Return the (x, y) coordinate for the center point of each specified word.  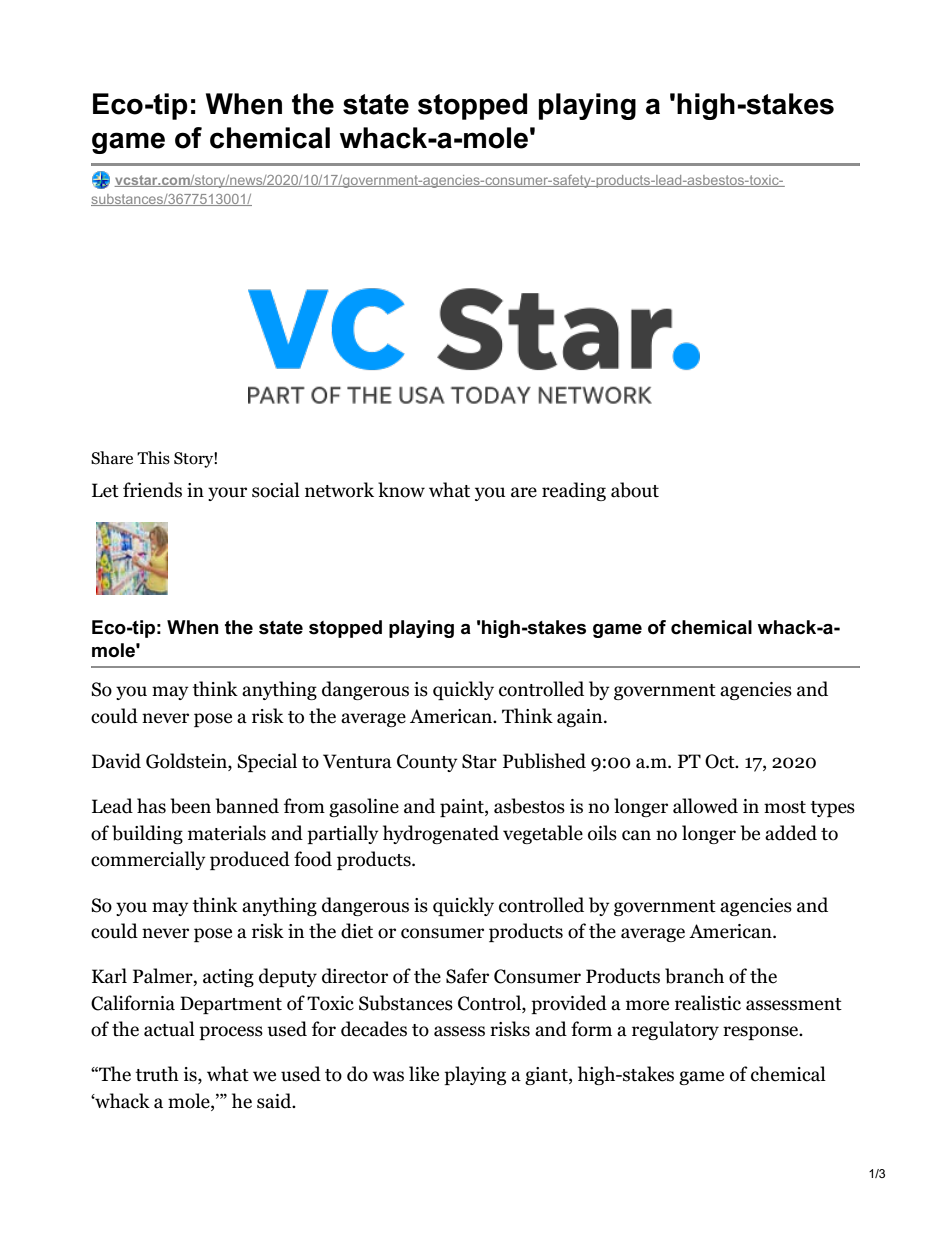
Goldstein (187, 762)
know (401, 490)
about (635, 490)
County (427, 763)
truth (157, 1074)
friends (152, 490)
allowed (705, 806)
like (424, 1074)
